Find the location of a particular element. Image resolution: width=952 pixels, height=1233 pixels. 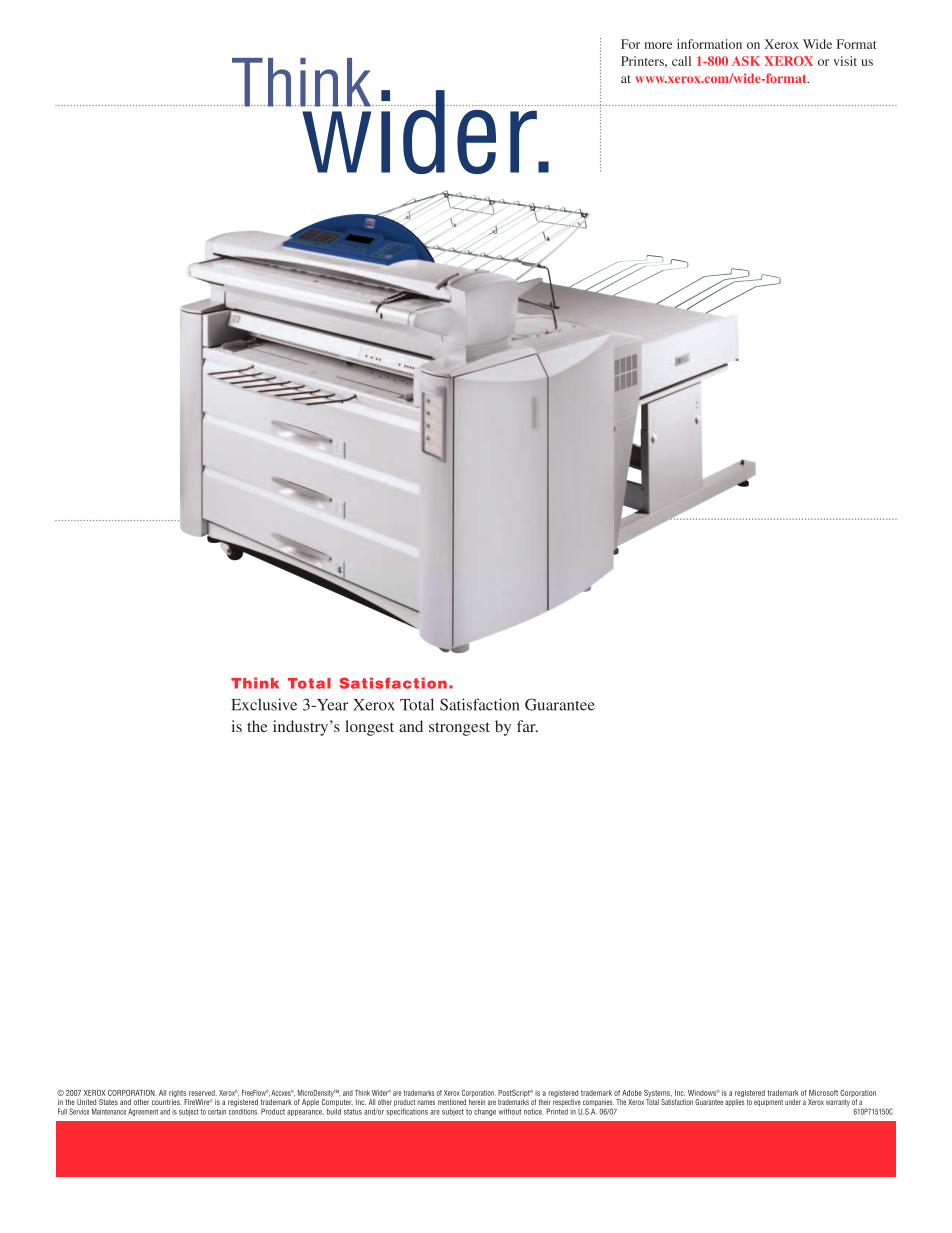

more is located at coordinates (658, 45).
